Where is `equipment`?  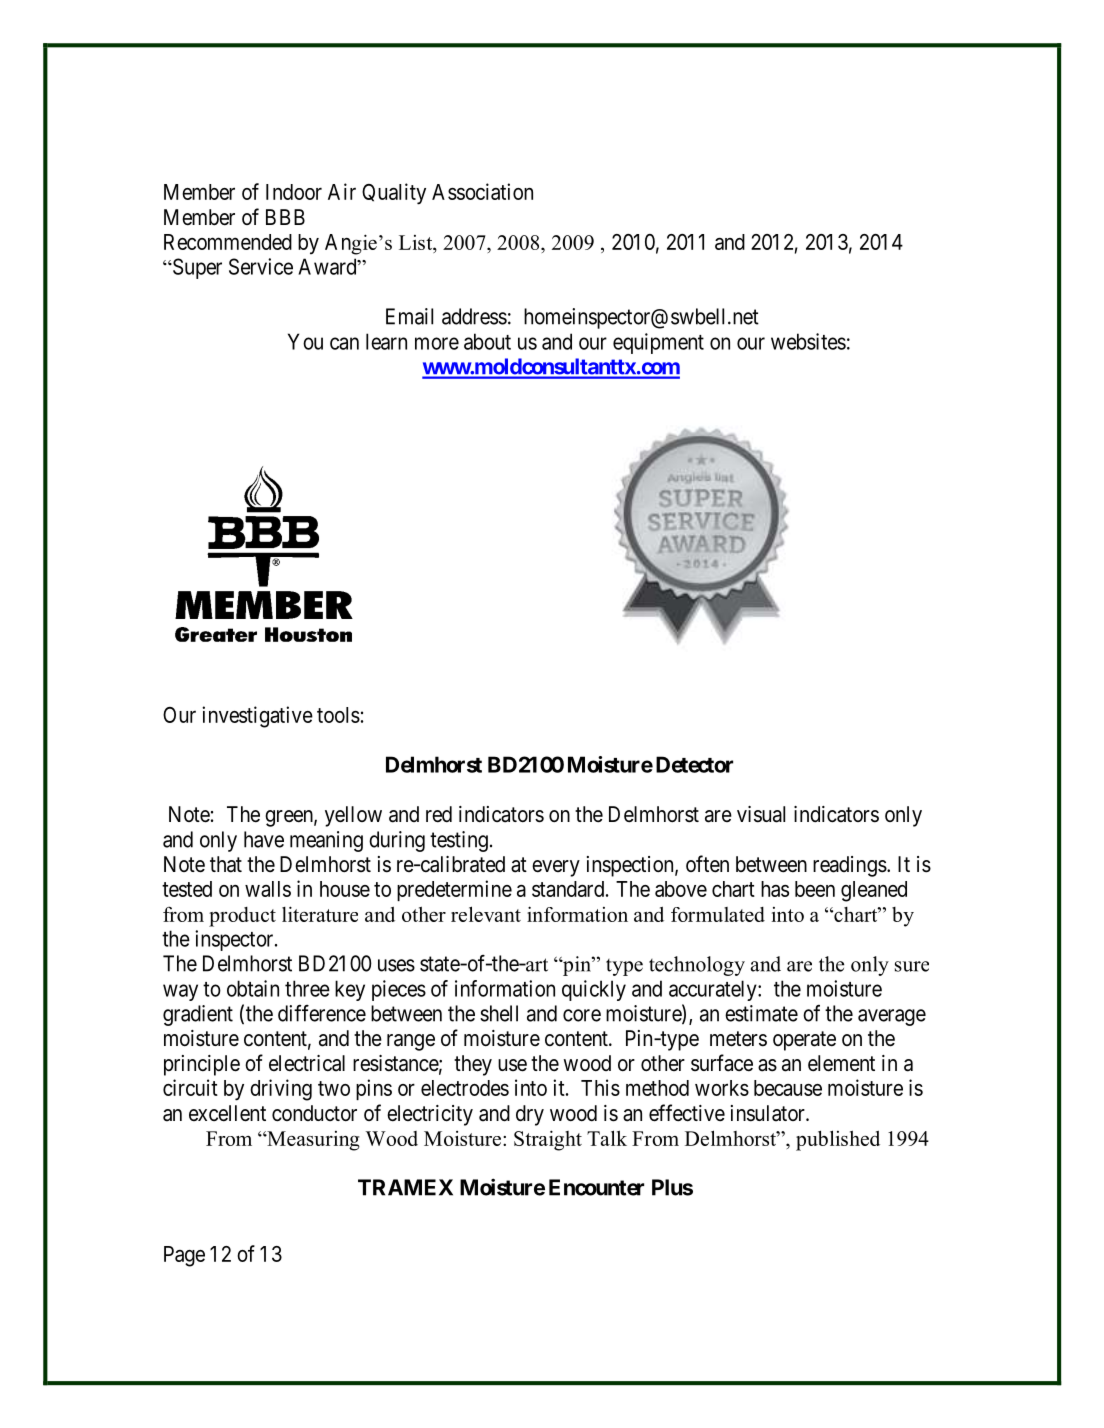
equipment is located at coordinates (658, 343).
